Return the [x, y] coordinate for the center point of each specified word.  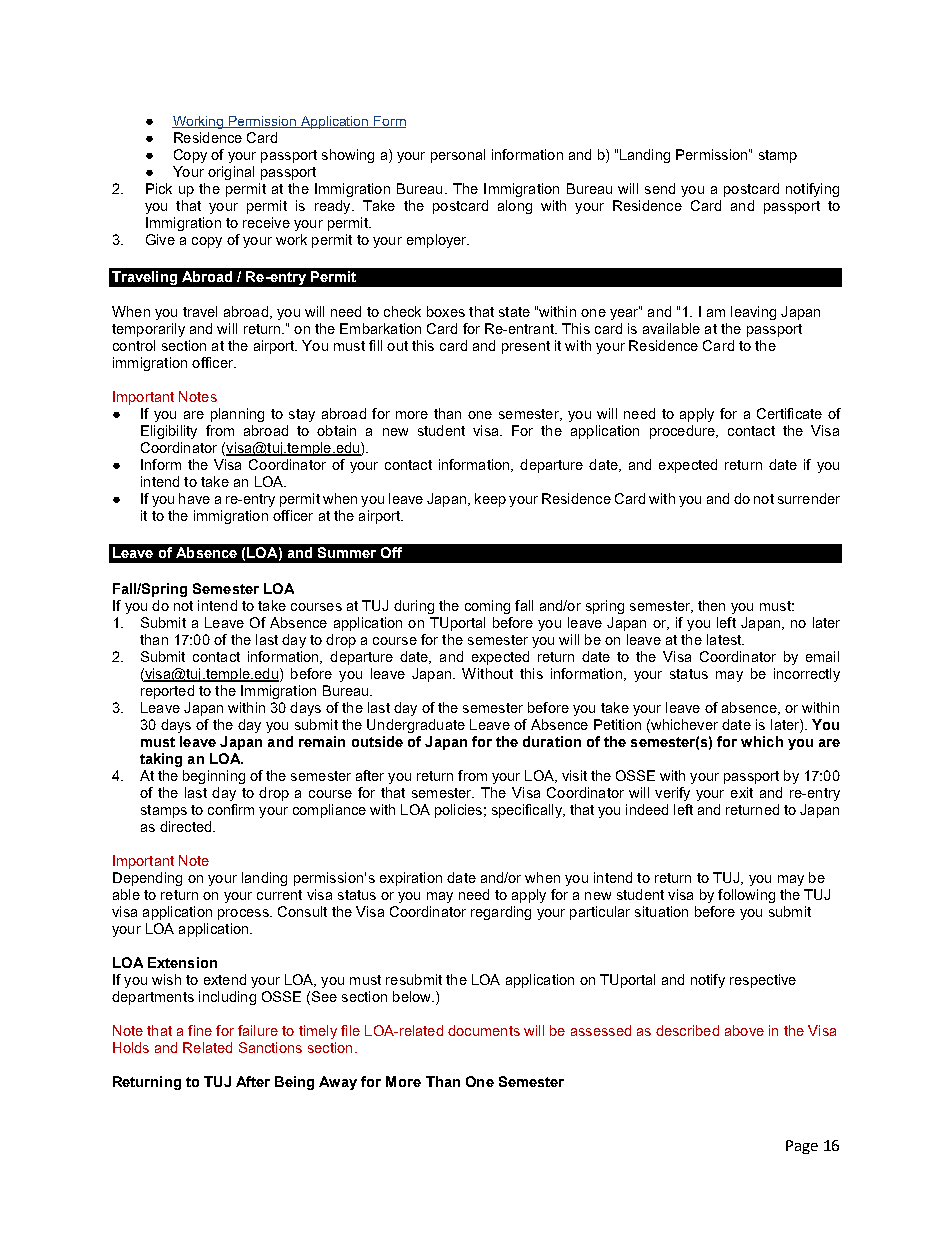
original [231, 173]
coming [487, 607]
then [711, 605]
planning [237, 415]
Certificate [789, 413]
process [244, 914]
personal [458, 156]
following [746, 896]
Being [294, 1083]
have [194, 498]
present [526, 347]
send [660, 188]
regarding [501, 913]
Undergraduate [416, 726]
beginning [214, 777]
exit [742, 792]
